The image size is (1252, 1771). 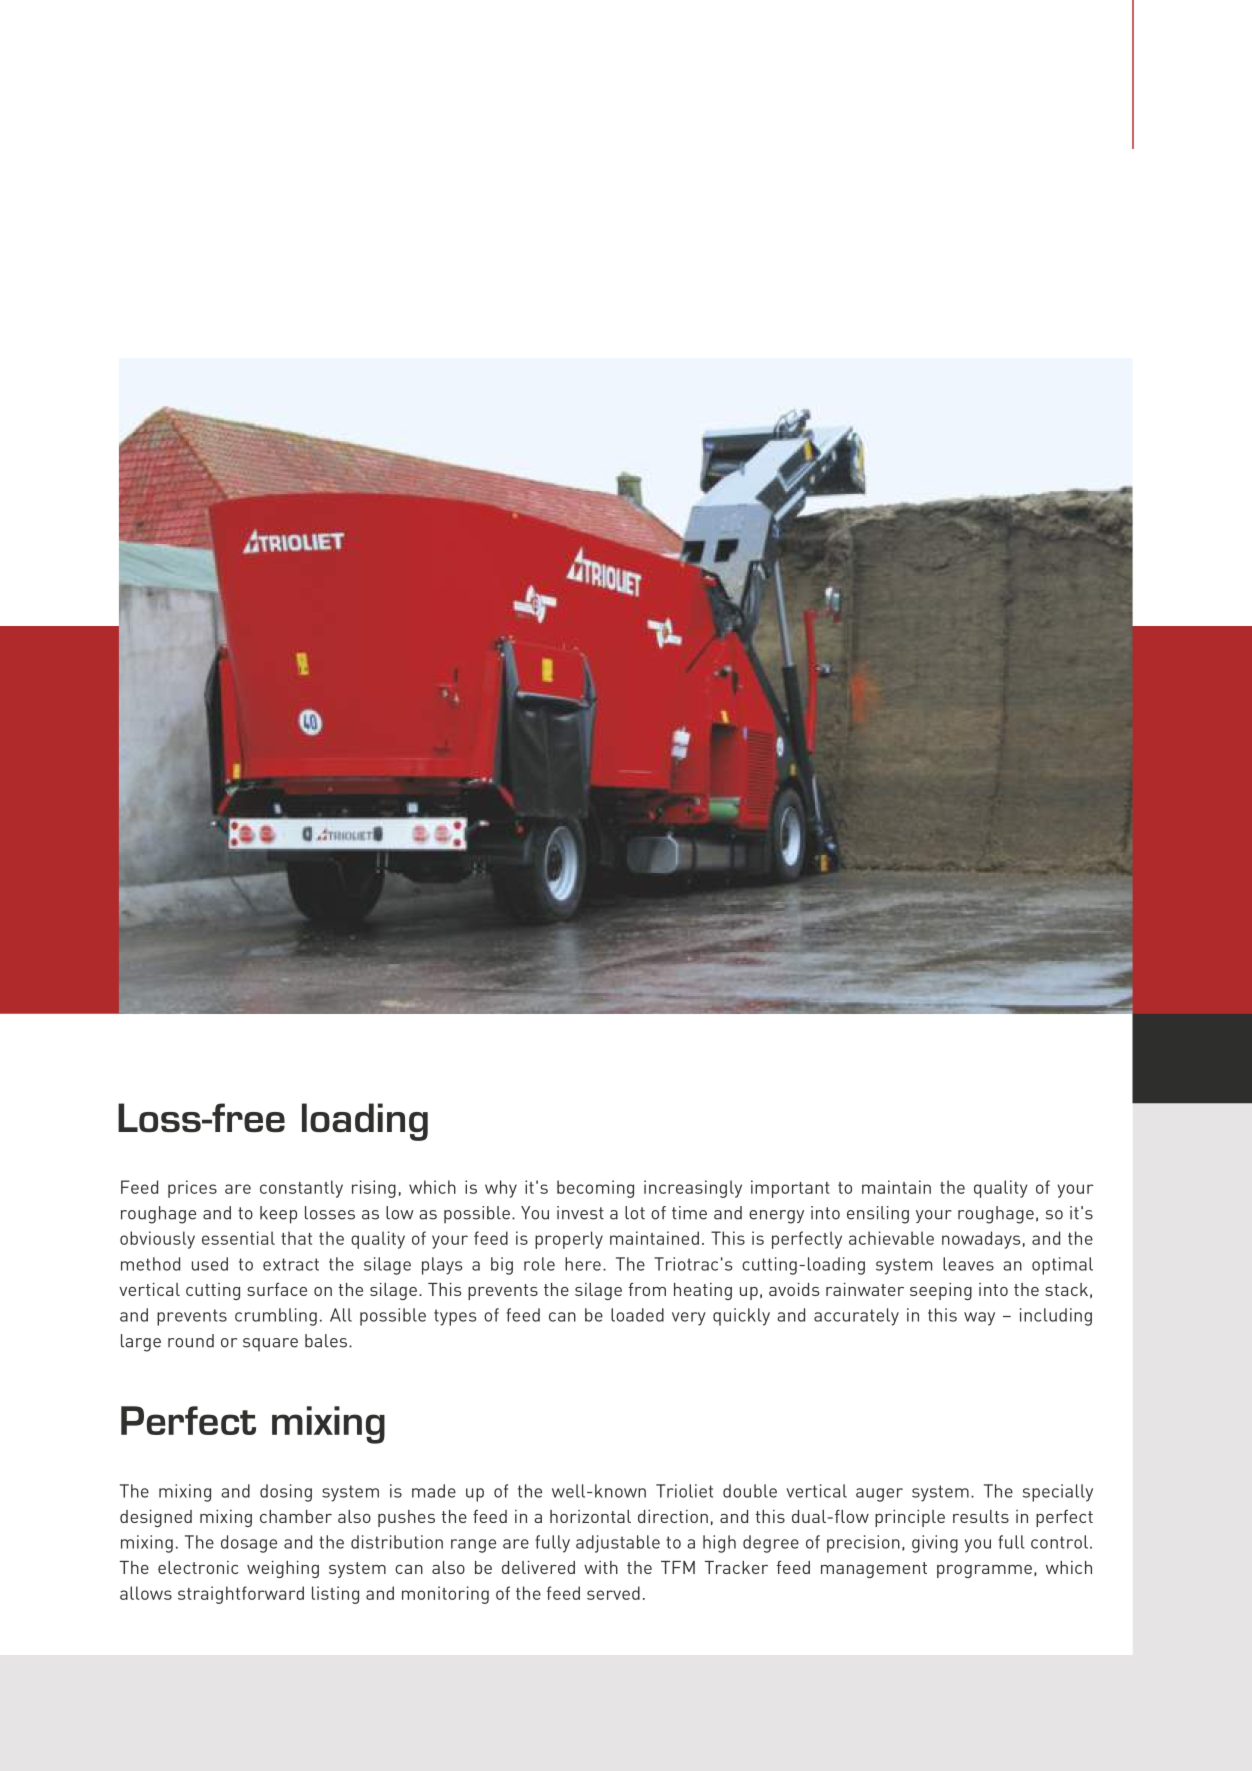 I want to click on double, so click(x=750, y=1491).
